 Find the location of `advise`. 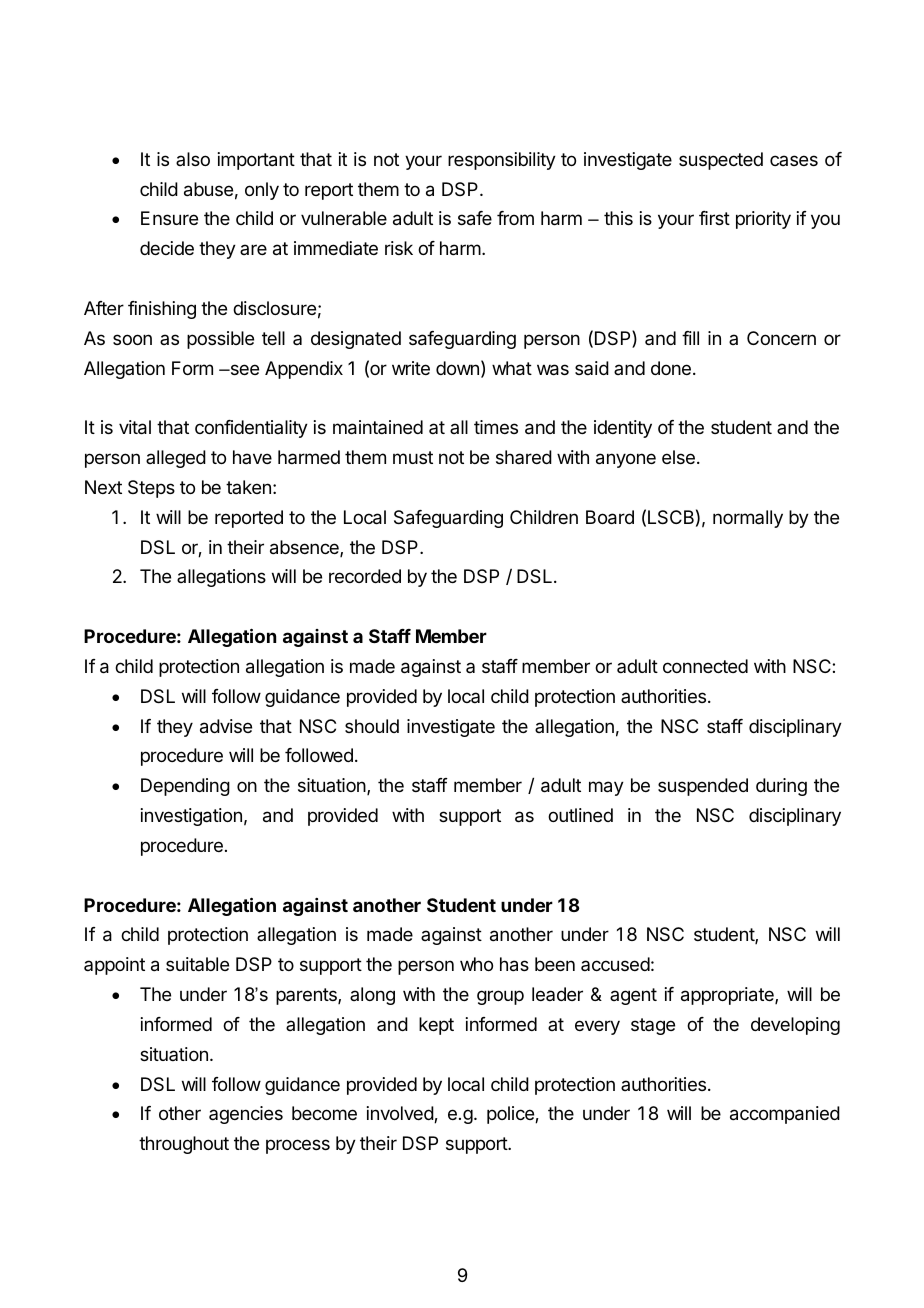

advise is located at coordinates (226, 726).
